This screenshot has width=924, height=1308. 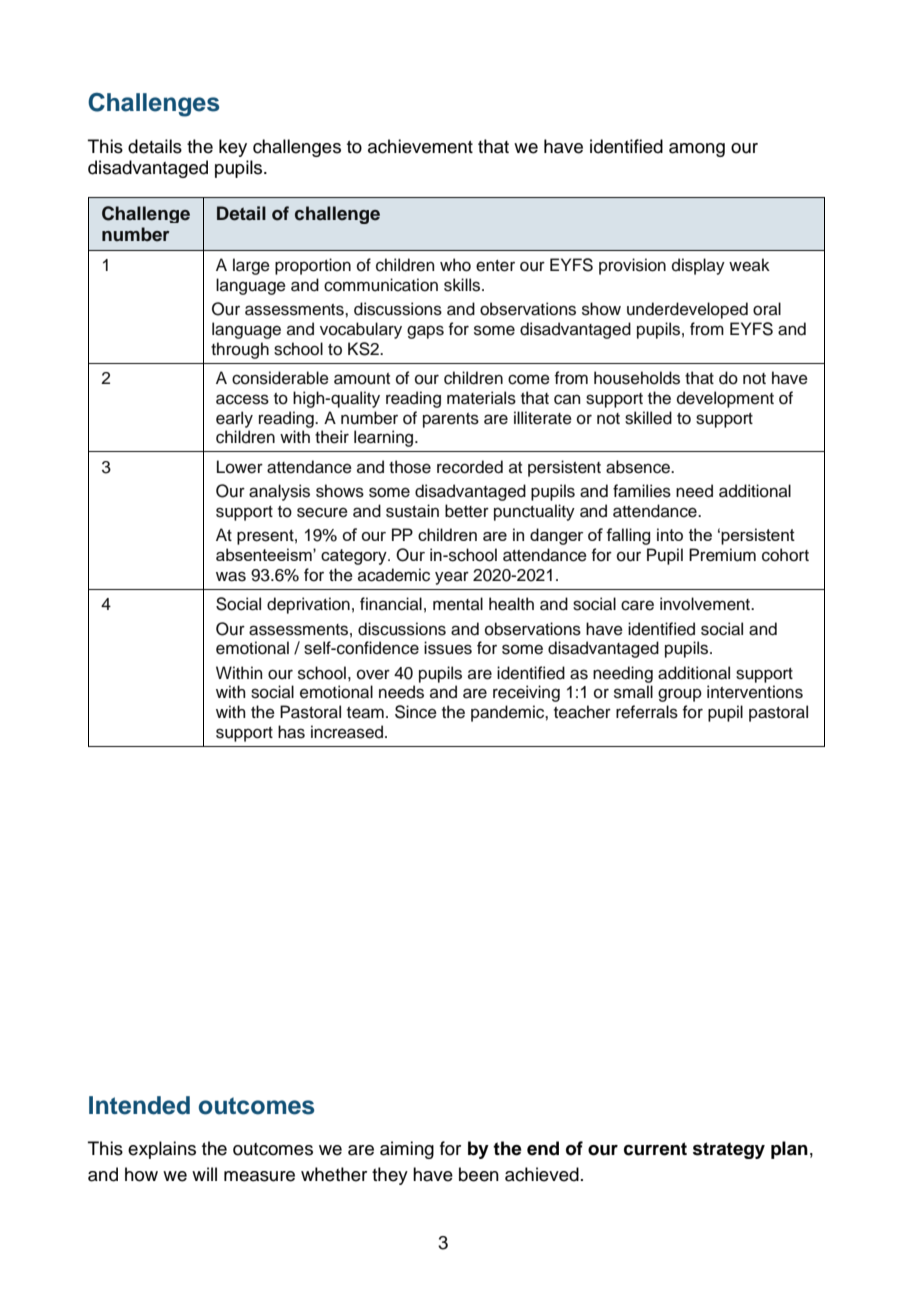 What do you see at coordinates (479, 1174) in the screenshot?
I see `been` at bounding box center [479, 1174].
